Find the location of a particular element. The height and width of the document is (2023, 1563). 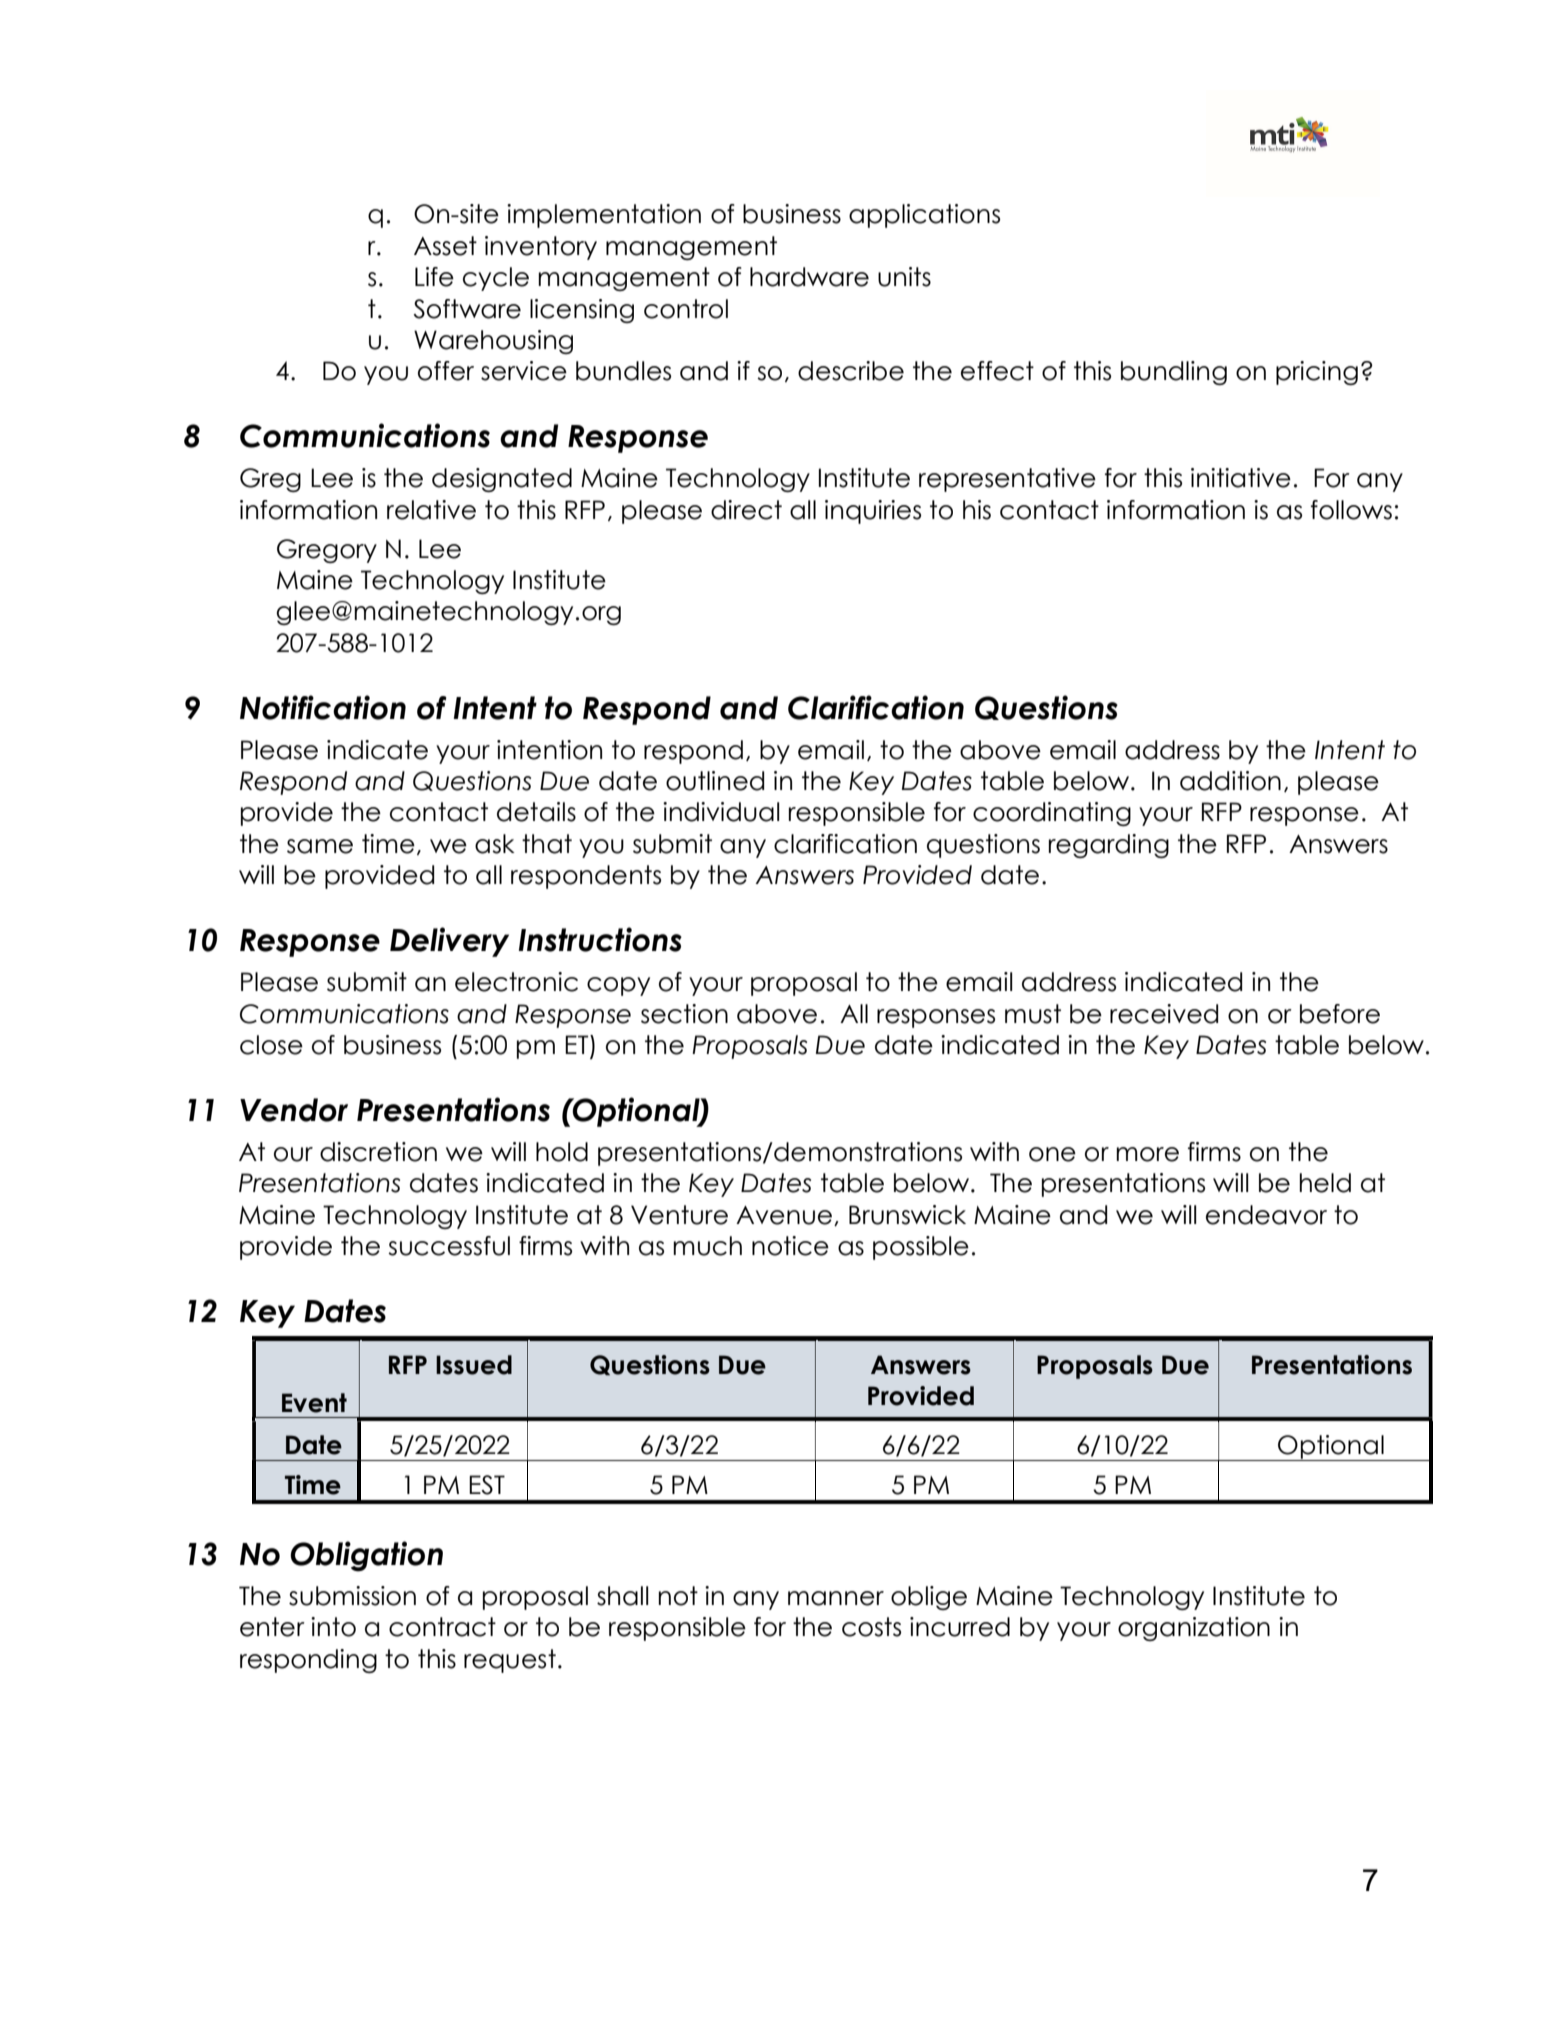

bundling is located at coordinates (1174, 373).
